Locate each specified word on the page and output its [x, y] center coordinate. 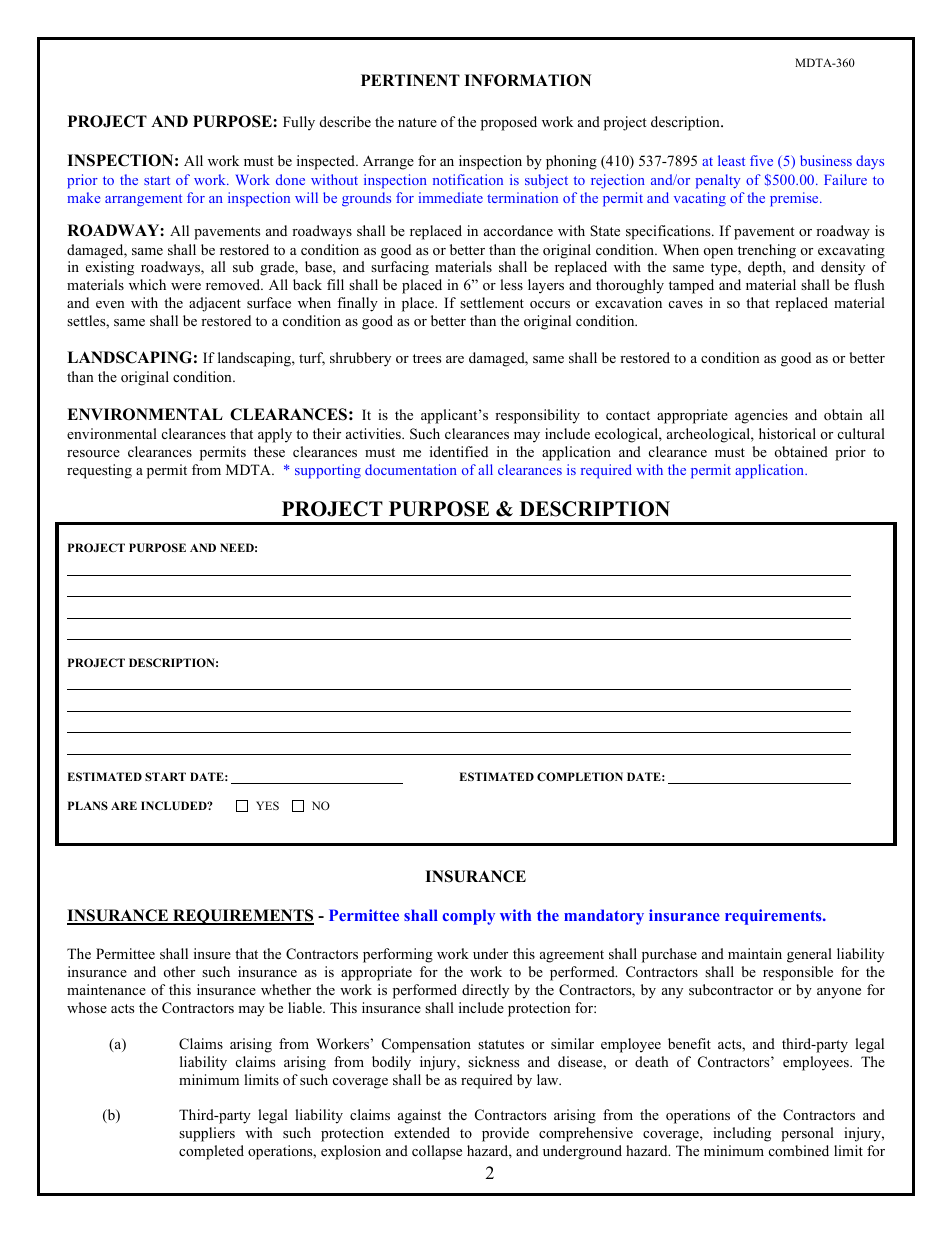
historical [787, 433]
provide [505, 1134]
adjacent [215, 304]
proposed [509, 123]
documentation [411, 469]
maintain [755, 953]
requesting [99, 471]
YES [267, 805]
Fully [299, 123]
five [761, 160]
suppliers [207, 1134]
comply [468, 917]
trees [427, 358]
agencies [761, 416]
